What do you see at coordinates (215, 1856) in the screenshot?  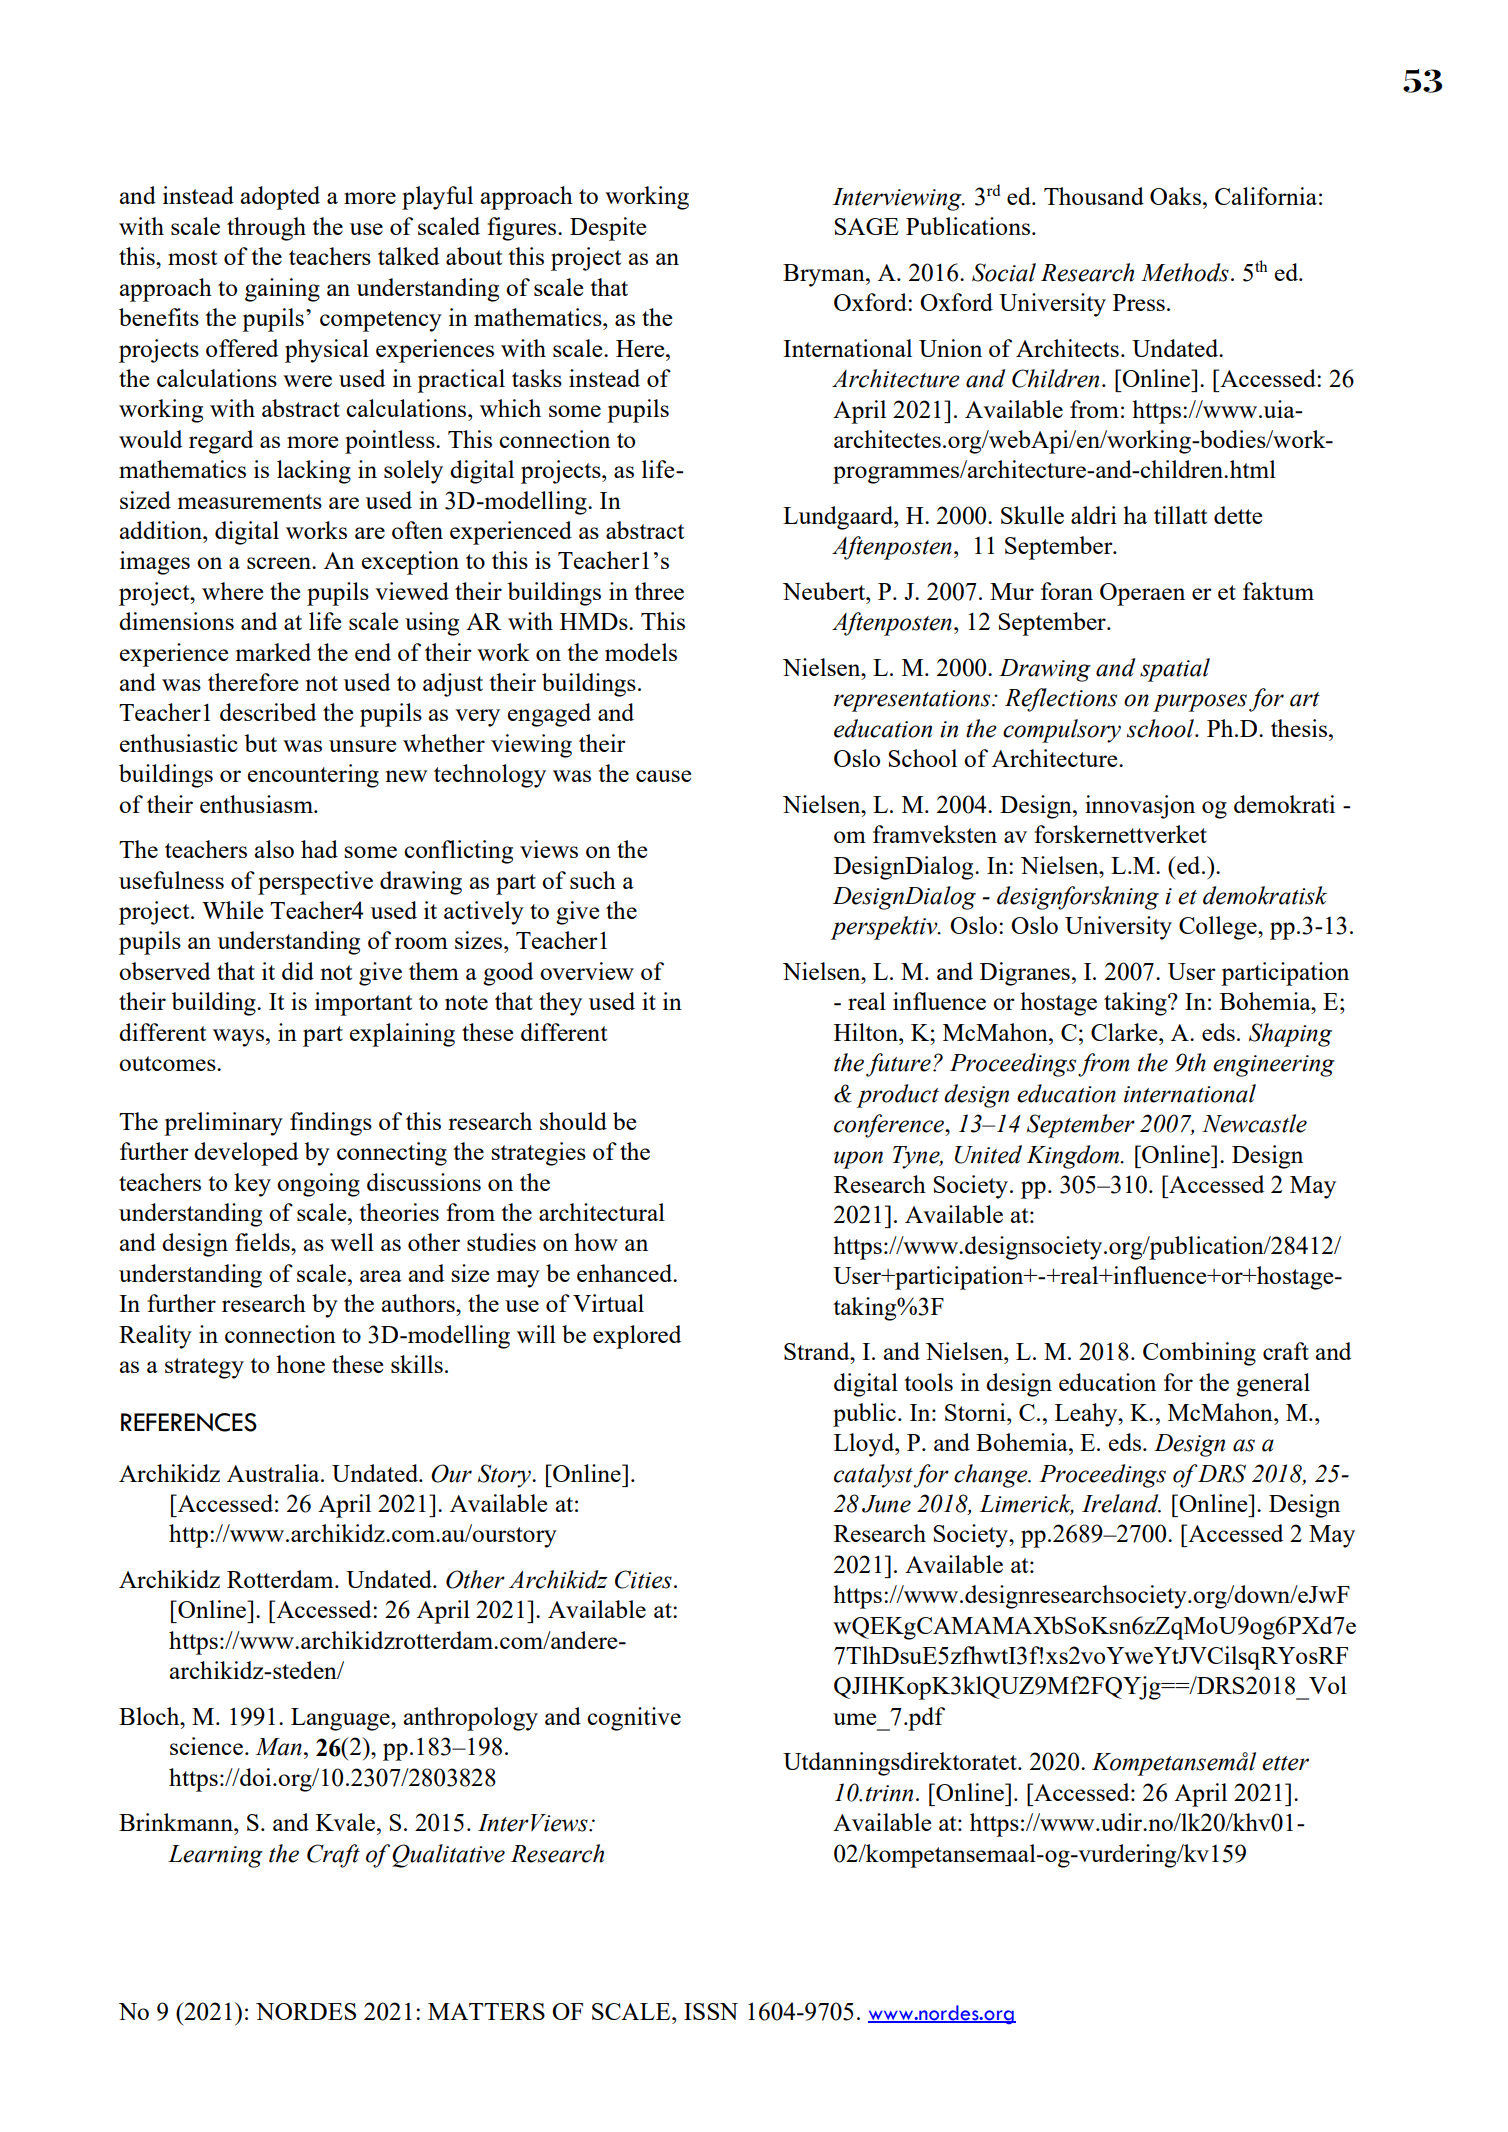 I see `Learning` at bounding box center [215, 1856].
